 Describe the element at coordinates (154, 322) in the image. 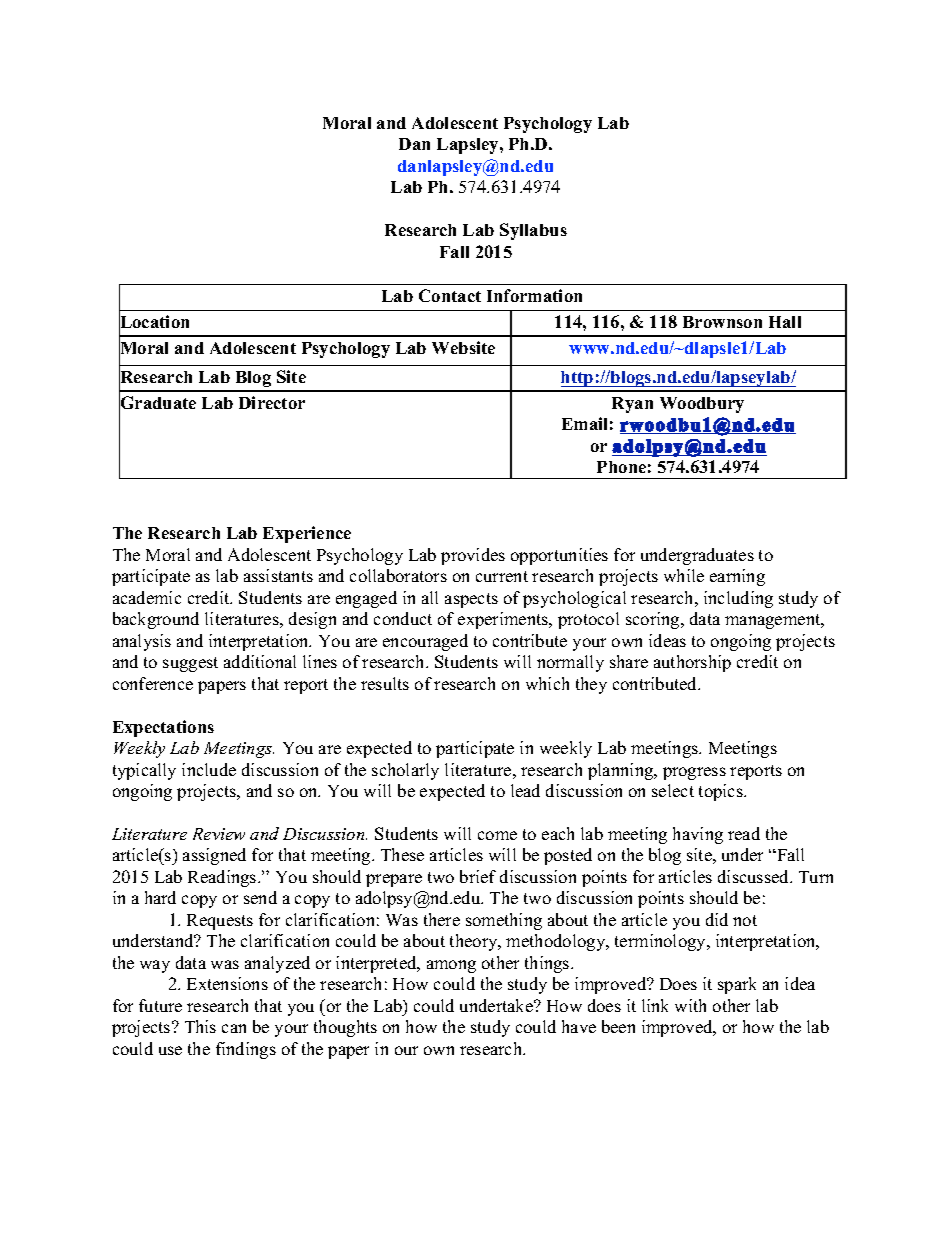

I see `Location` at that location.
